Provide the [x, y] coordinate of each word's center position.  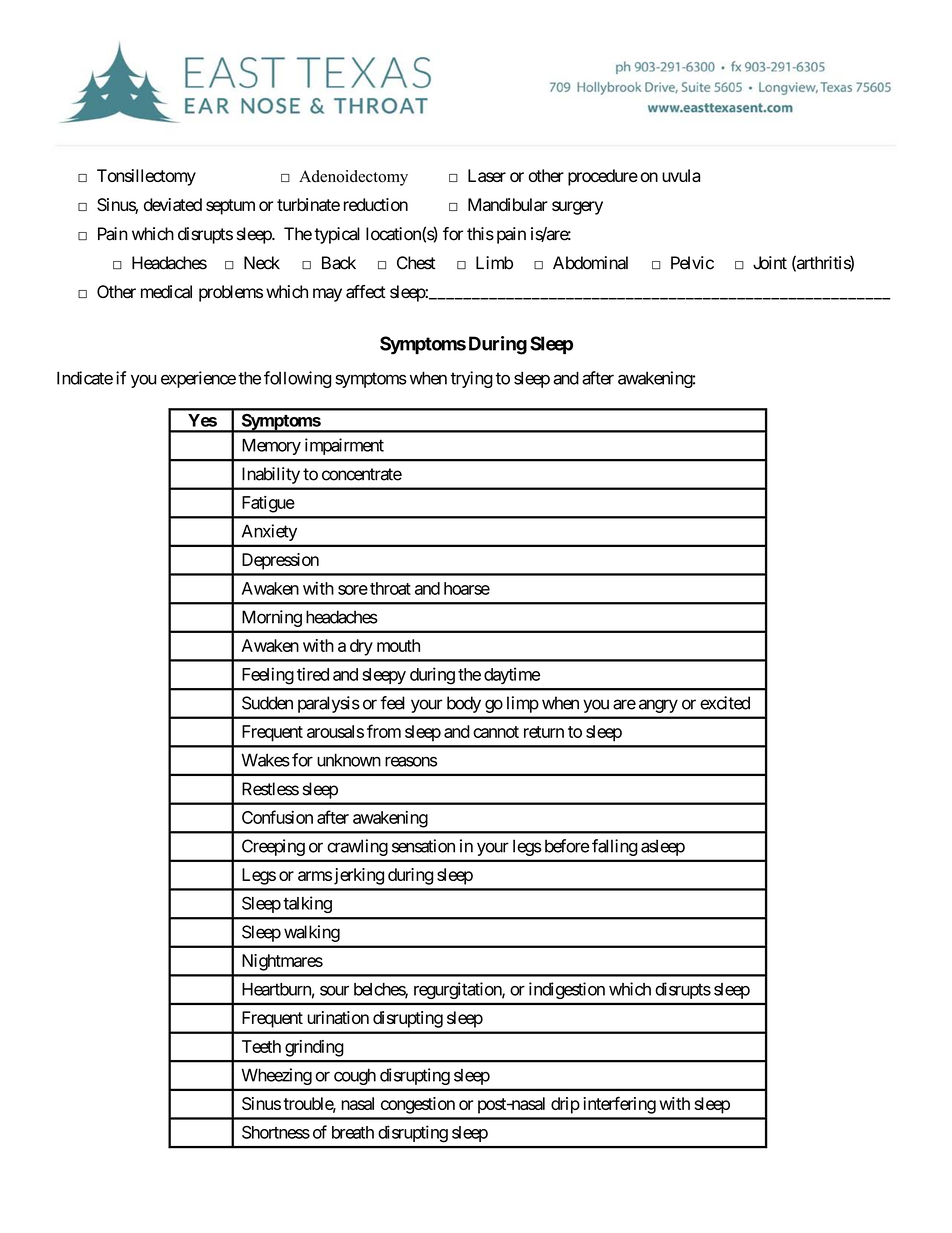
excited [725, 703]
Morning [272, 618]
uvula [681, 175]
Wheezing [277, 1076]
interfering [619, 1105]
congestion [418, 1105]
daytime [512, 675]
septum [230, 207]
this [480, 234]
